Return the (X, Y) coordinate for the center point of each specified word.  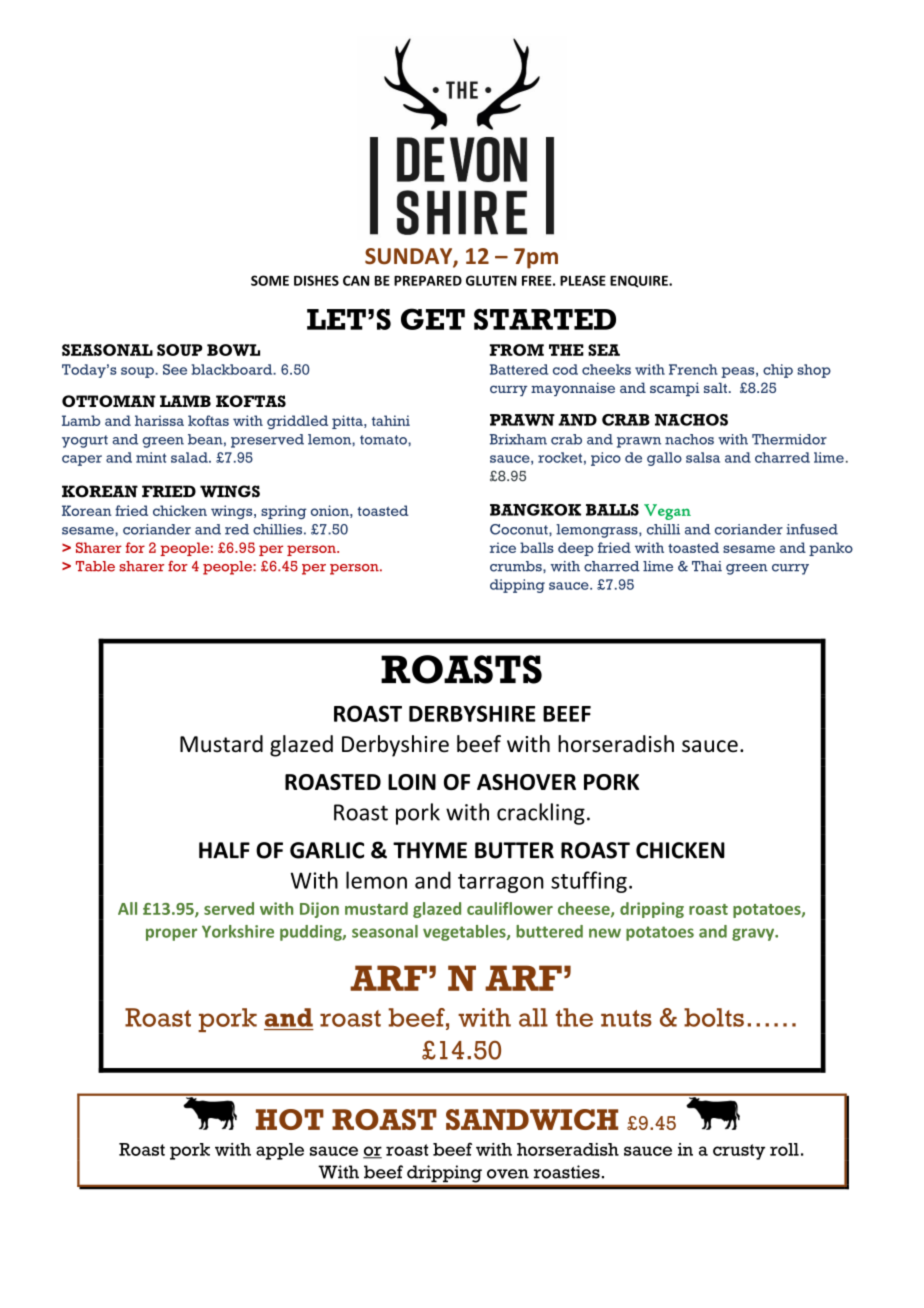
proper (171, 934)
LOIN (412, 782)
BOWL (233, 350)
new (605, 933)
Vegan (667, 512)
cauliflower (510, 908)
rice (503, 547)
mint (151, 457)
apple (280, 1151)
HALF (224, 850)
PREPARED (428, 281)
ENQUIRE (640, 281)
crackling (541, 814)
